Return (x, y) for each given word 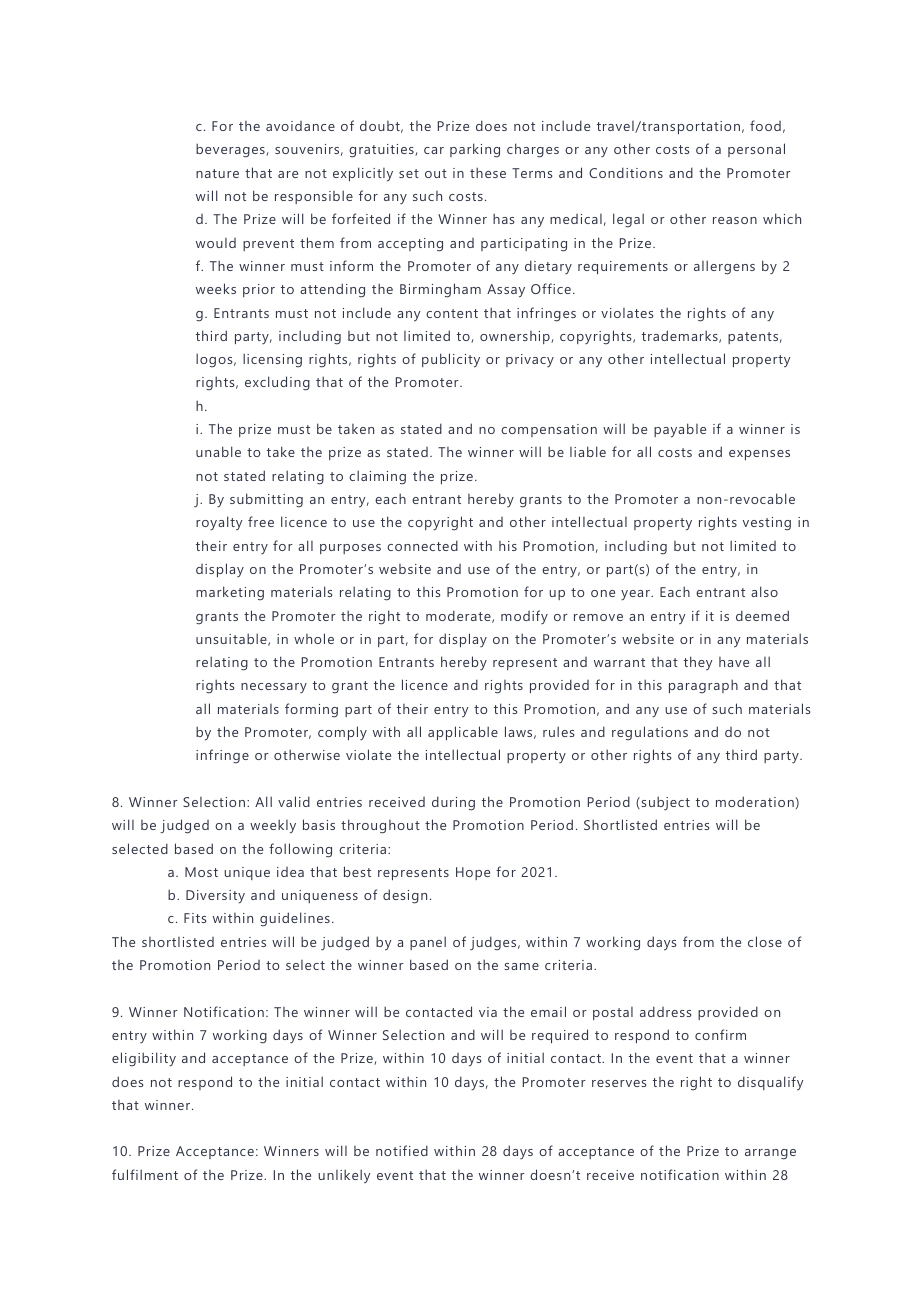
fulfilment (145, 1174)
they (698, 663)
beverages (231, 150)
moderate (459, 616)
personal (756, 150)
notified (402, 1150)
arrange (770, 1154)
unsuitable (232, 639)
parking (475, 150)
